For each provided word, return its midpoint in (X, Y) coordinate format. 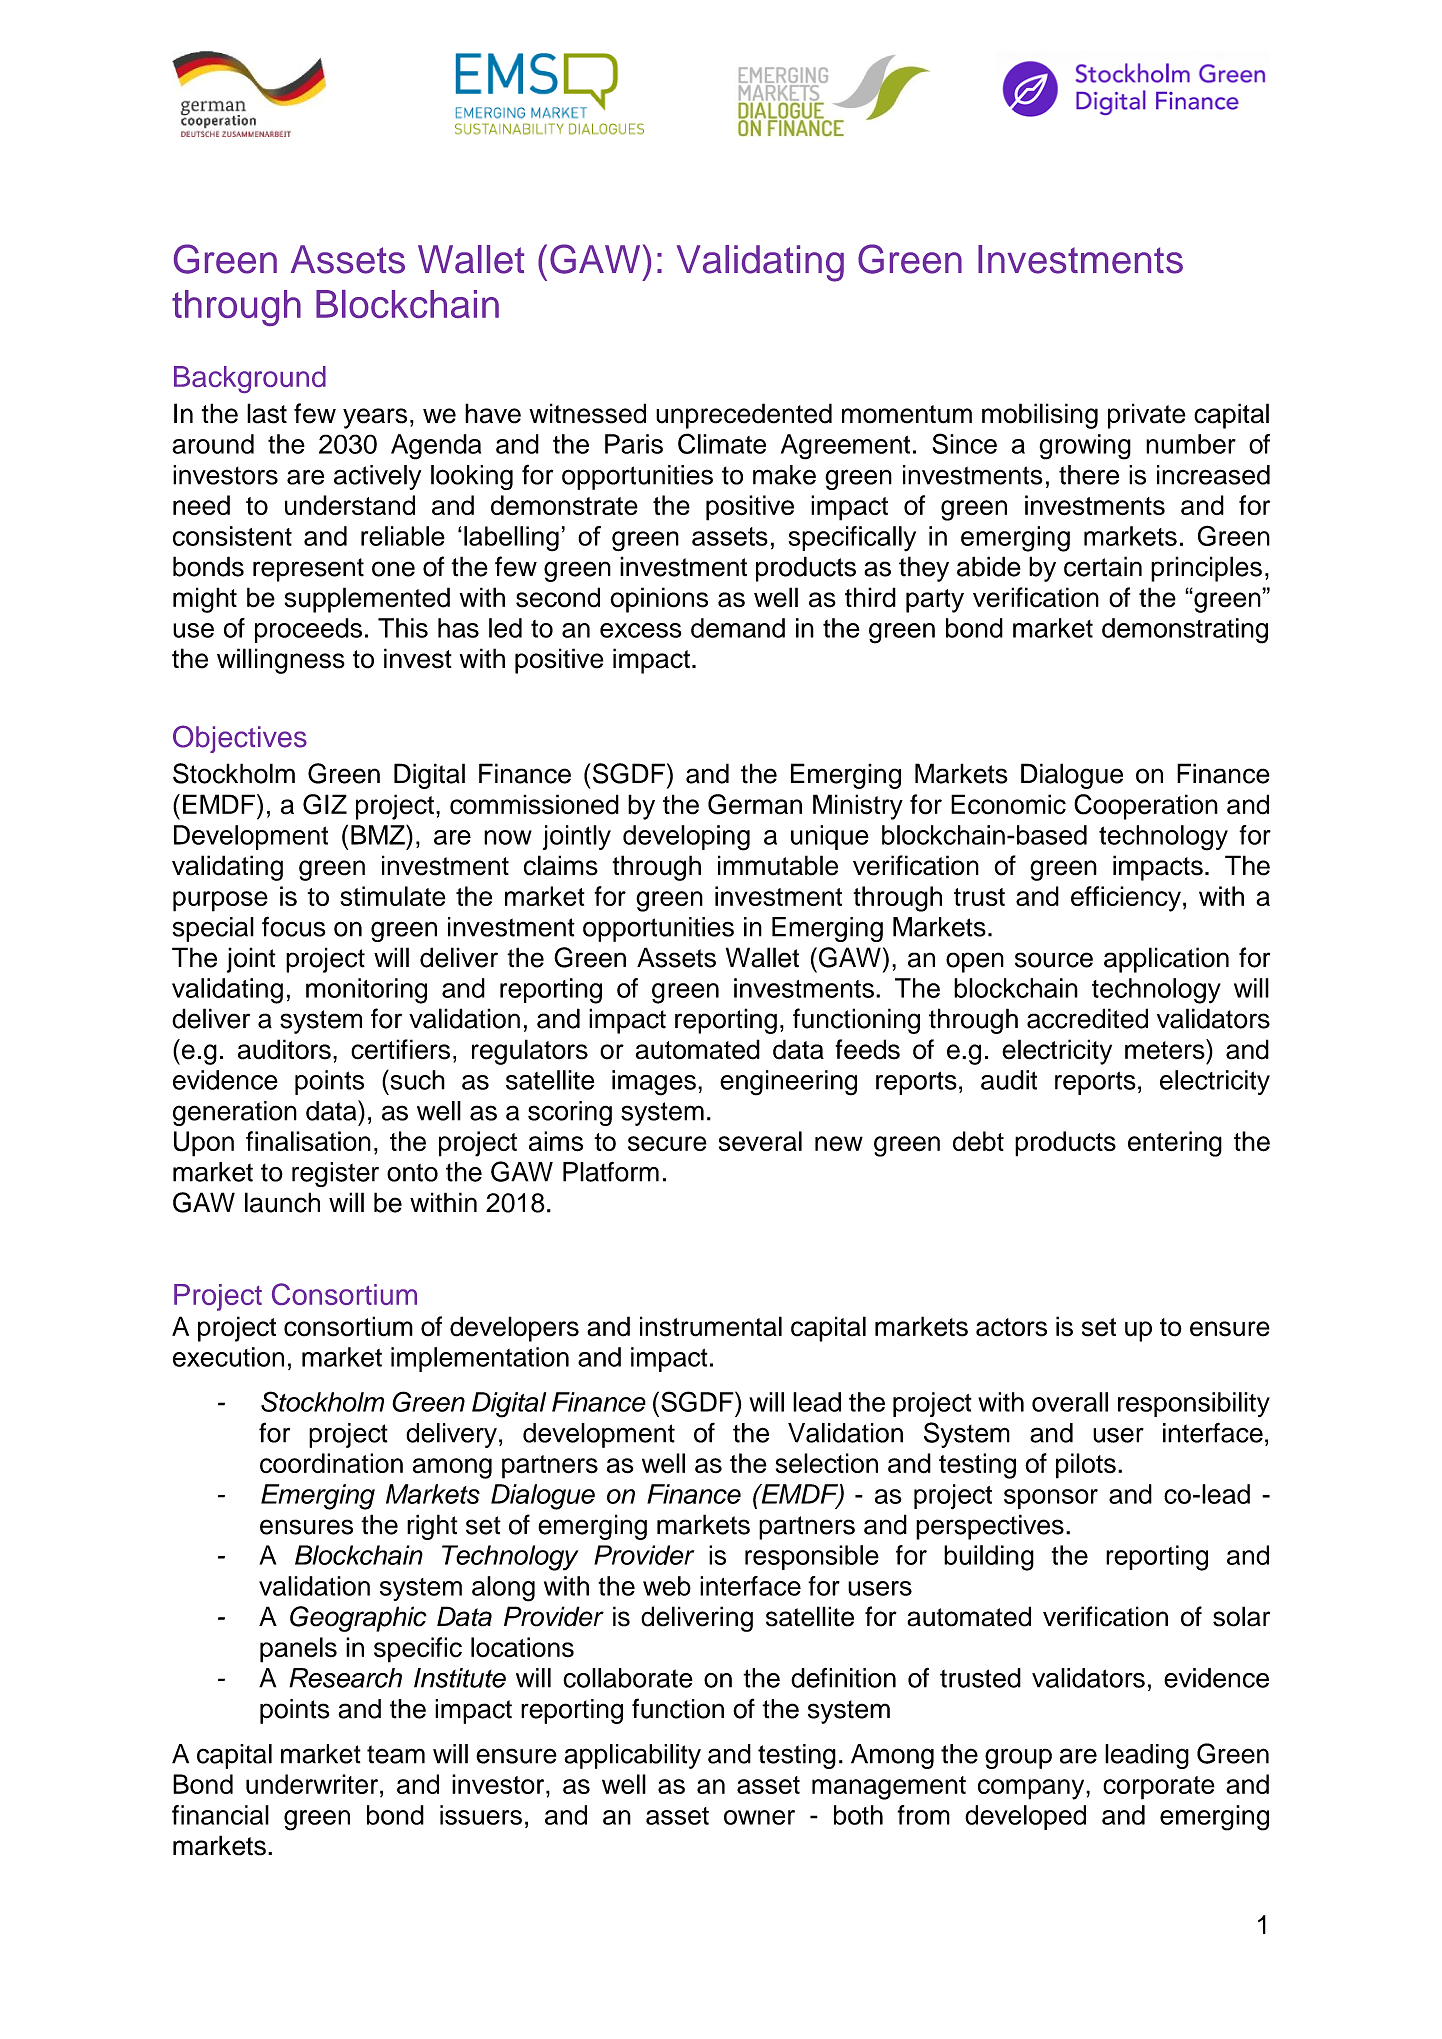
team (396, 1754)
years (375, 418)
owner (759, 1817)
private (1147, 416)
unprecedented (744, 416)
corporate (1159, 1788)
